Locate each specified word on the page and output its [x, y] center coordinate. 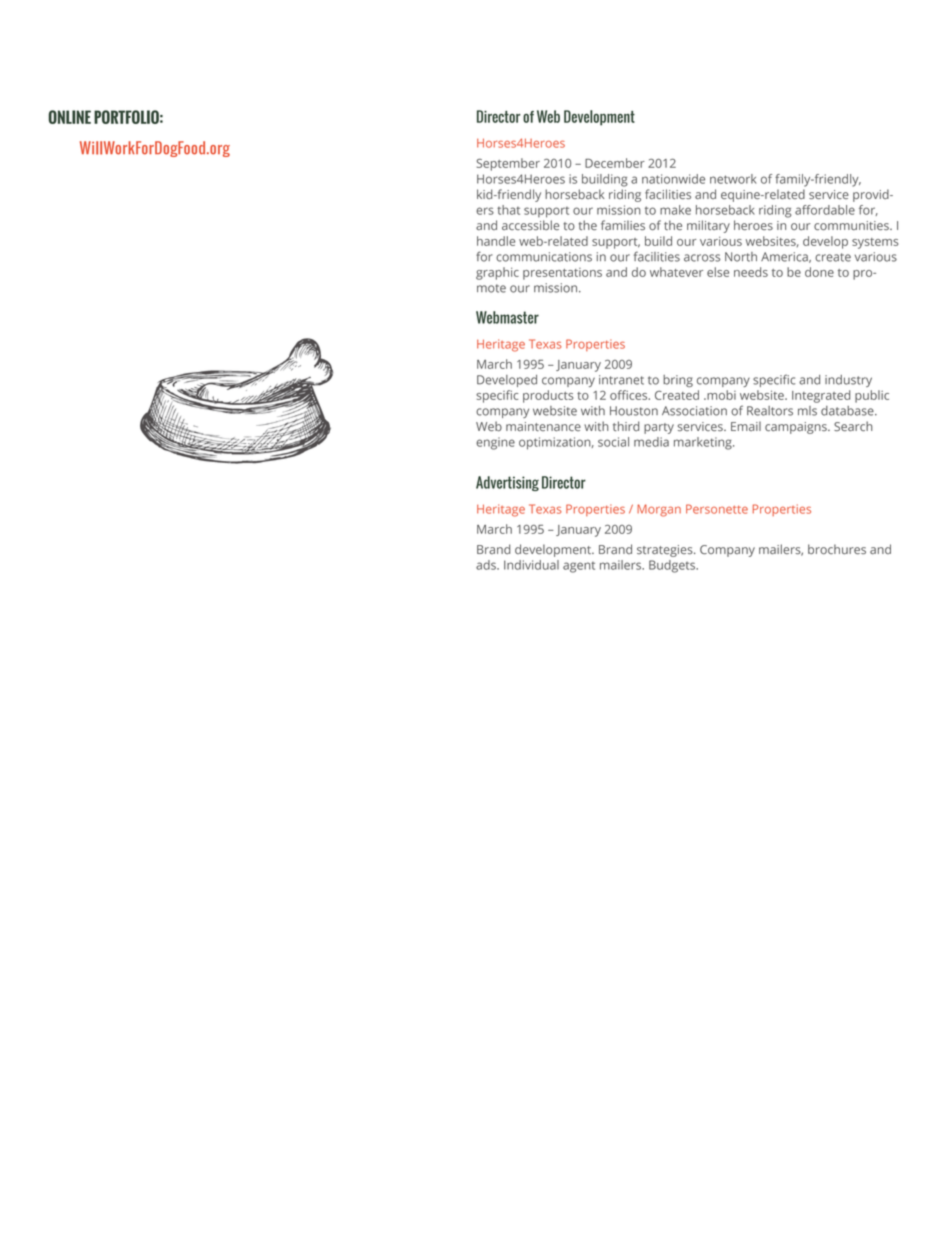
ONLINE [70, 117]
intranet [621, 380]
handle [496, 241]
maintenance [543, 426]
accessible [530, 225]
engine [495, 443]
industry [848, 381]
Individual [531, 565]
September [508, 164]
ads [487, 565]
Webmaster [507, 317]
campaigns [797, 428]
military [708, 226]
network [733, 179]
